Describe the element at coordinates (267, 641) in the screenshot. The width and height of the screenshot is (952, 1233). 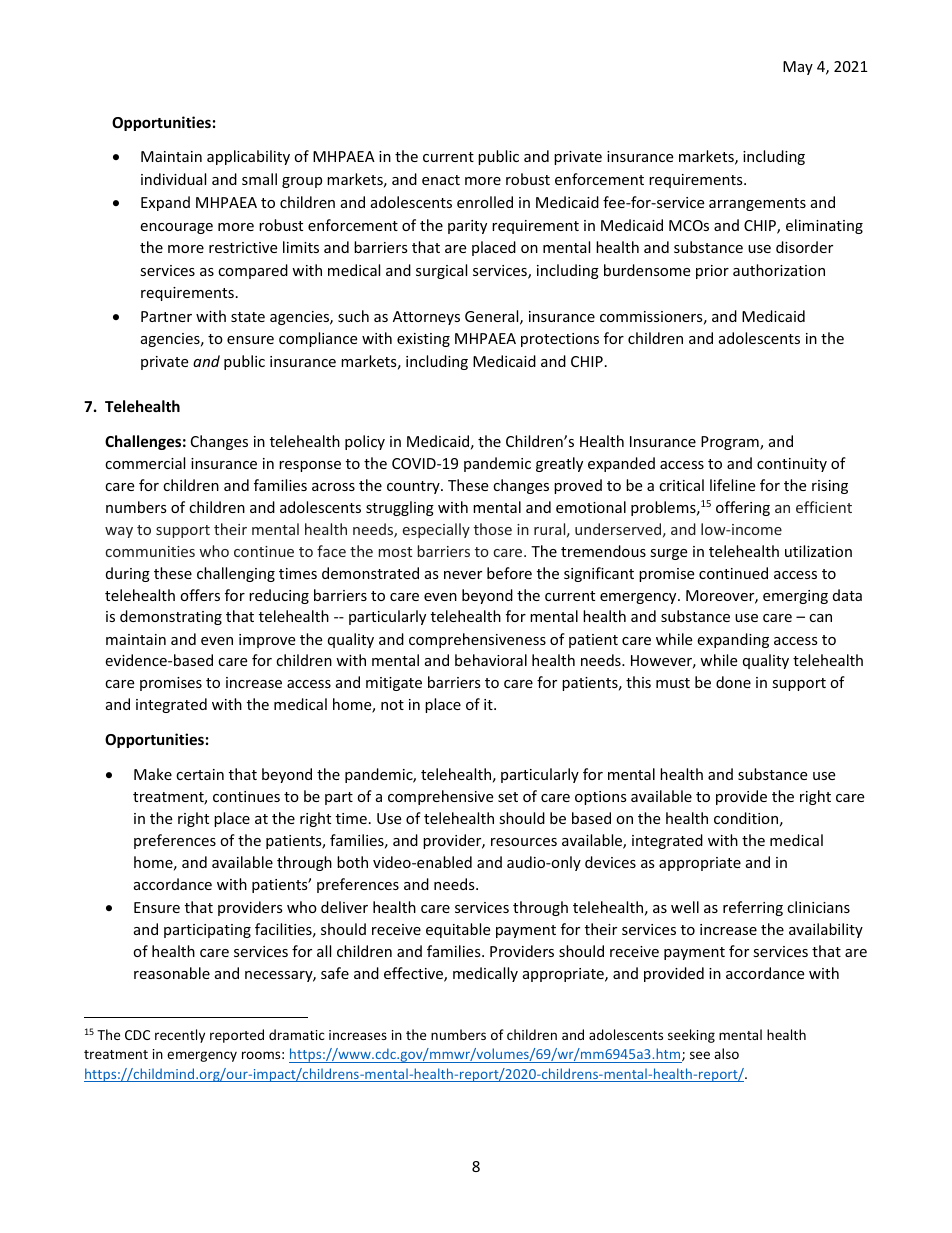
I see `improve` at that location.
